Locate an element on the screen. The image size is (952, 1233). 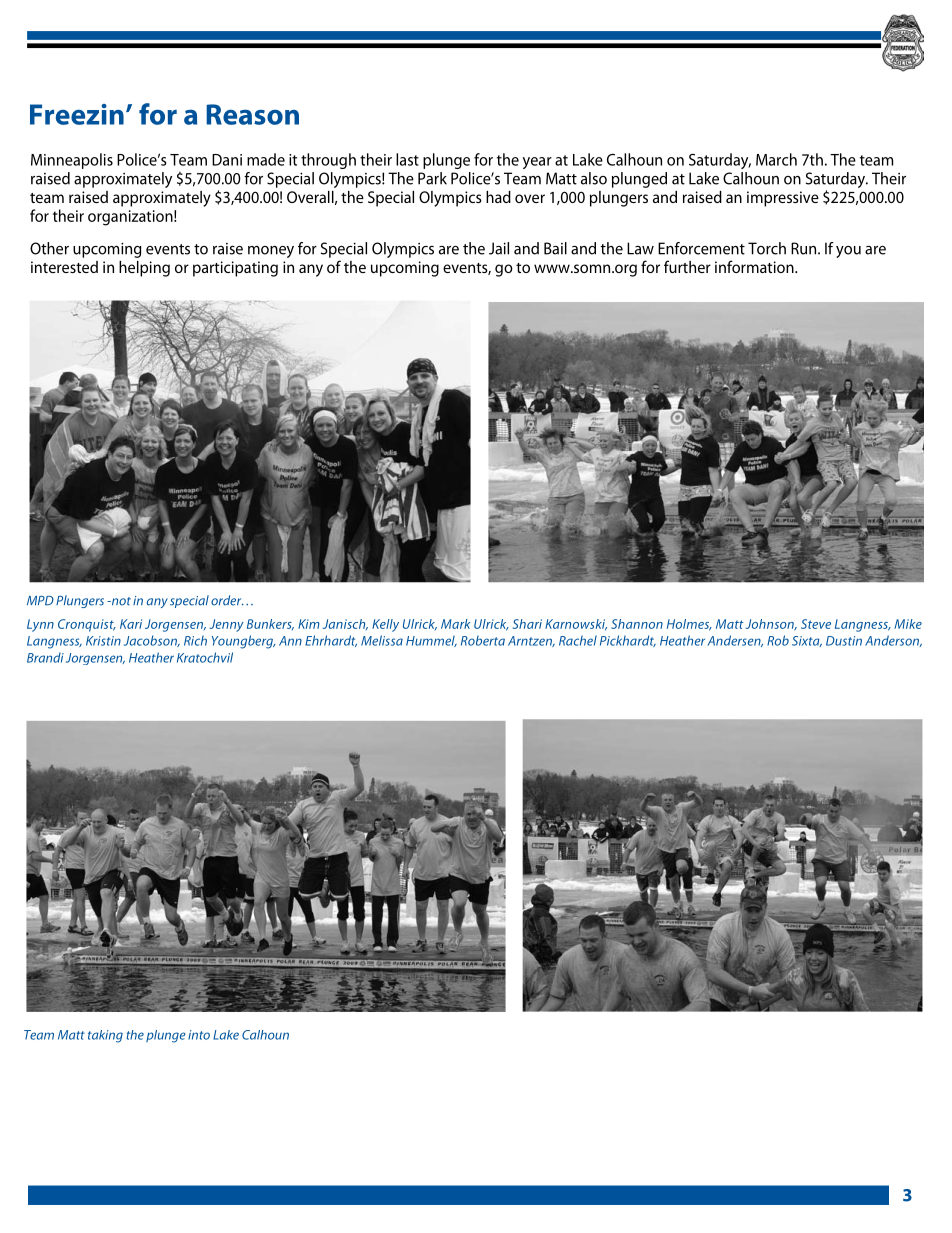
helping is located at coordinates (144, 269).
